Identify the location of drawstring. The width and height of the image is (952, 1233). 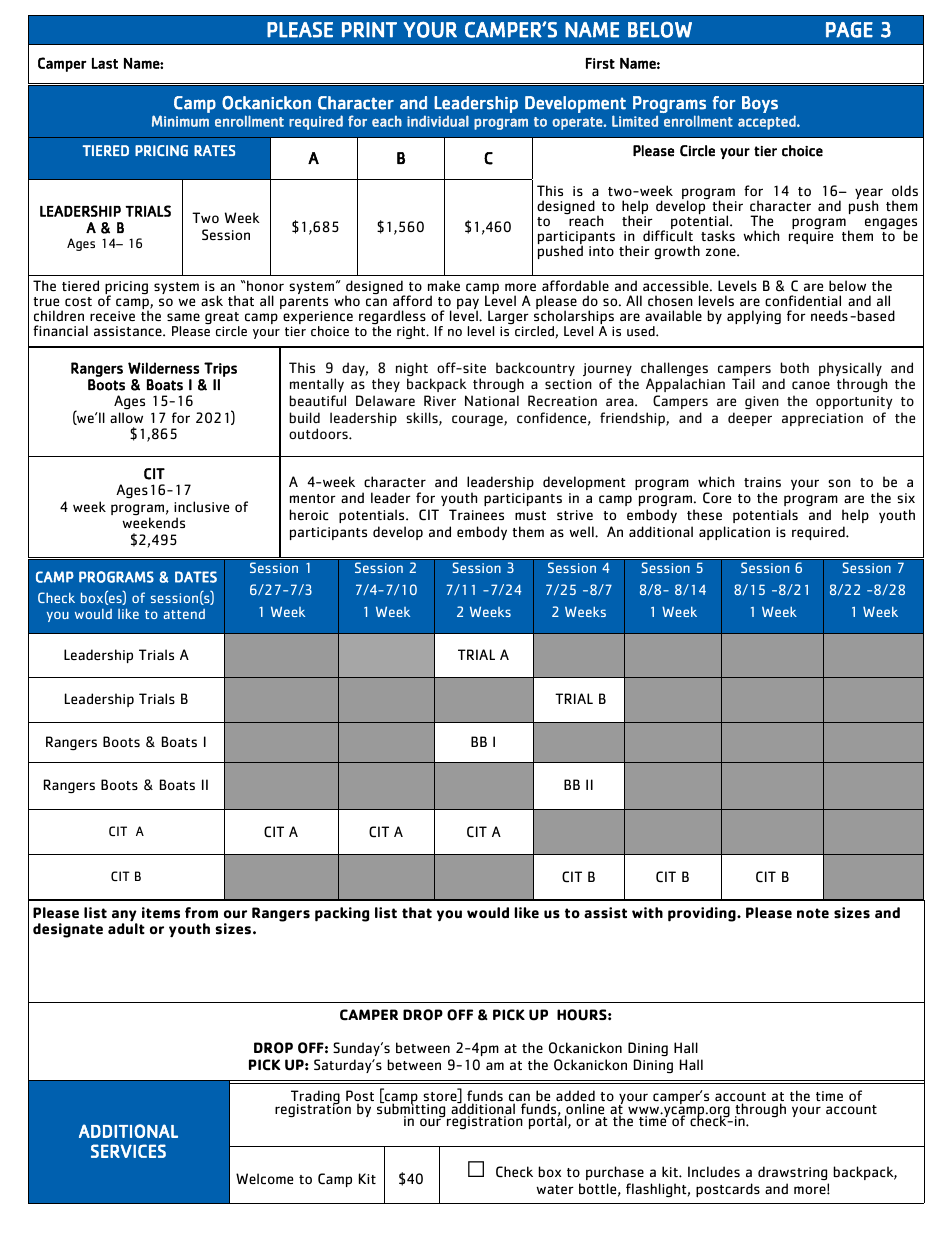
(792, 1173).
